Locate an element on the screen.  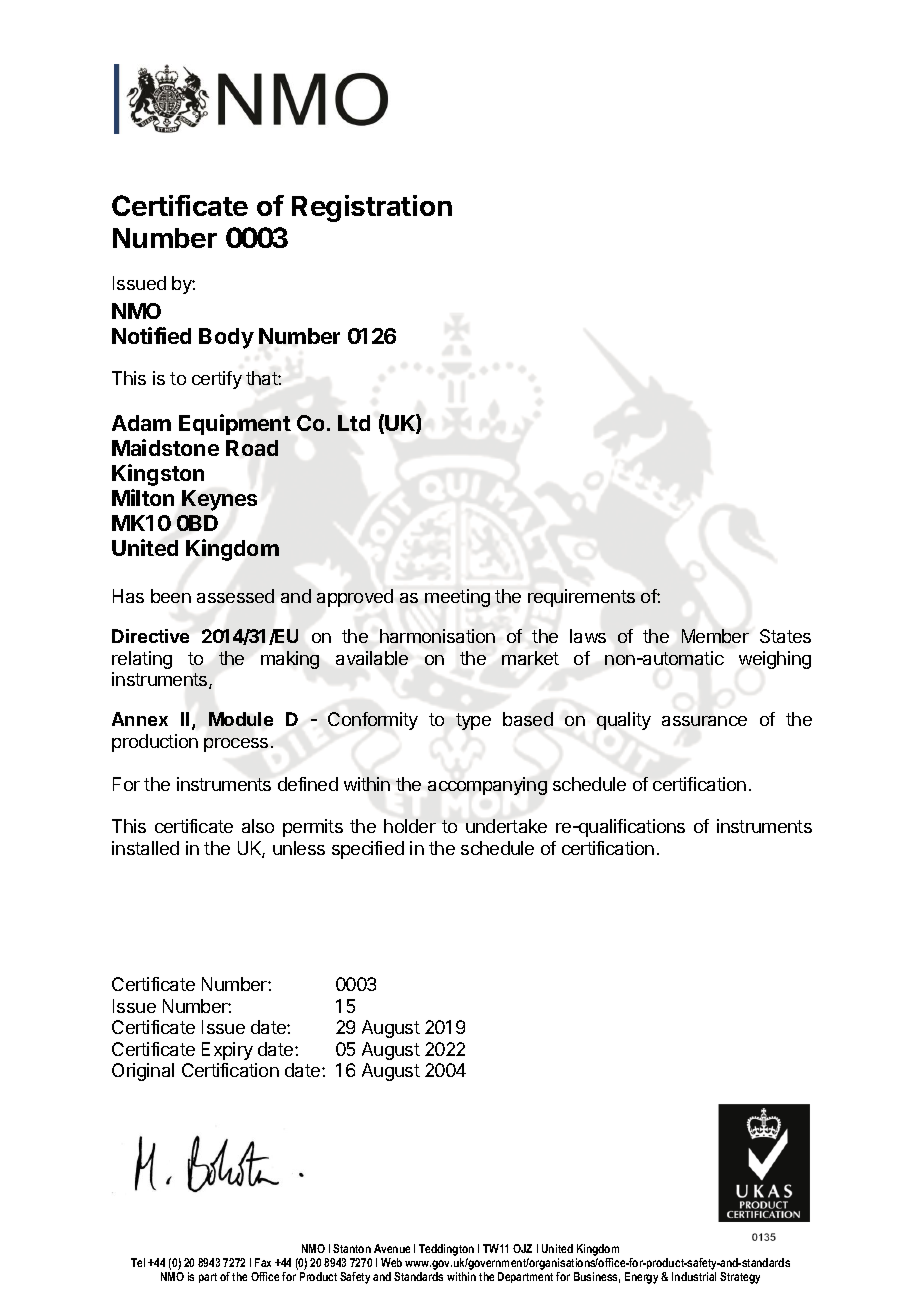
Ltd is located at coordinates (354, 423).
